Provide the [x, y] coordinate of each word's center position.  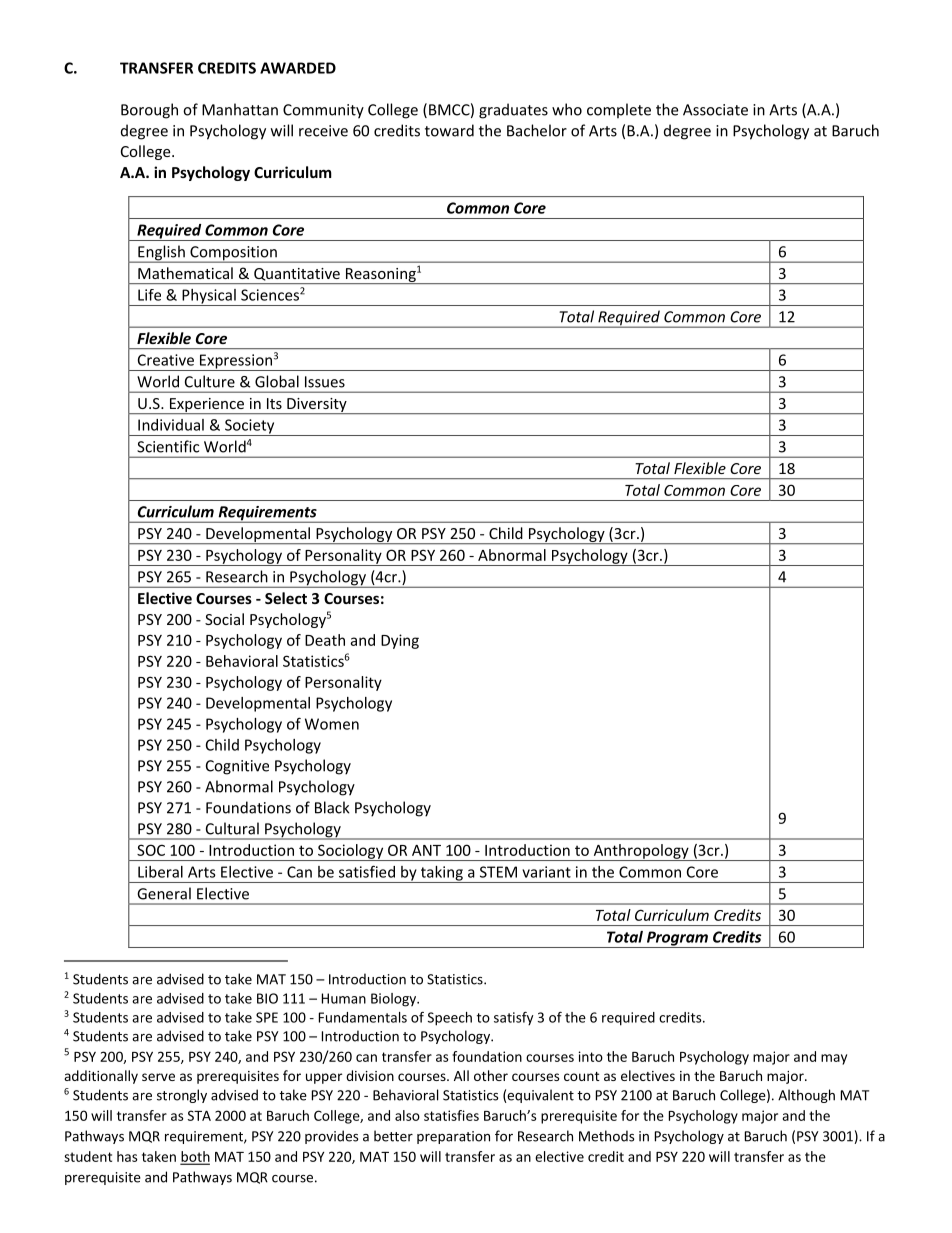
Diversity [317, 406]
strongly [182, 1096]
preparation [453, 1137]
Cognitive [237, 767]
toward [449, 130]
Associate [715, 110]
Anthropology [641, 852]
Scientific [168, 446]
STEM [498, 872]
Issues [325, 382]
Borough [149, 111]
